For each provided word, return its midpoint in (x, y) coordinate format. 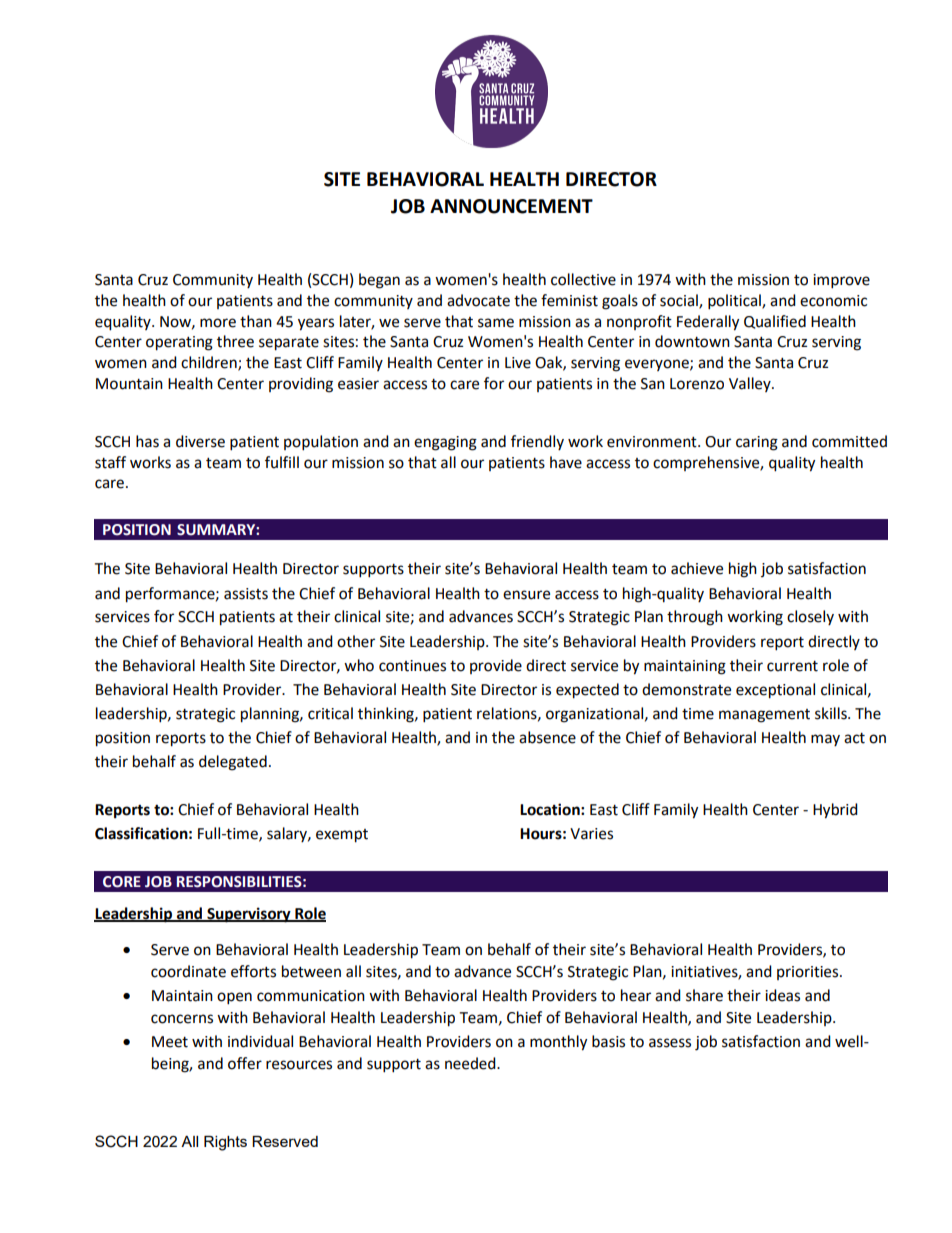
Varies (591, 834)
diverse (200, 441)
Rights (225, 1143)
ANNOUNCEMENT (511, 206)
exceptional (775, 691)
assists (246, 594)
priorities (809, 973)
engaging (445, 443)
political (735, 302)
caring (757, 443)
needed (471, 1063)
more (218, 323)
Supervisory (249, 915)
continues (412, 666)
